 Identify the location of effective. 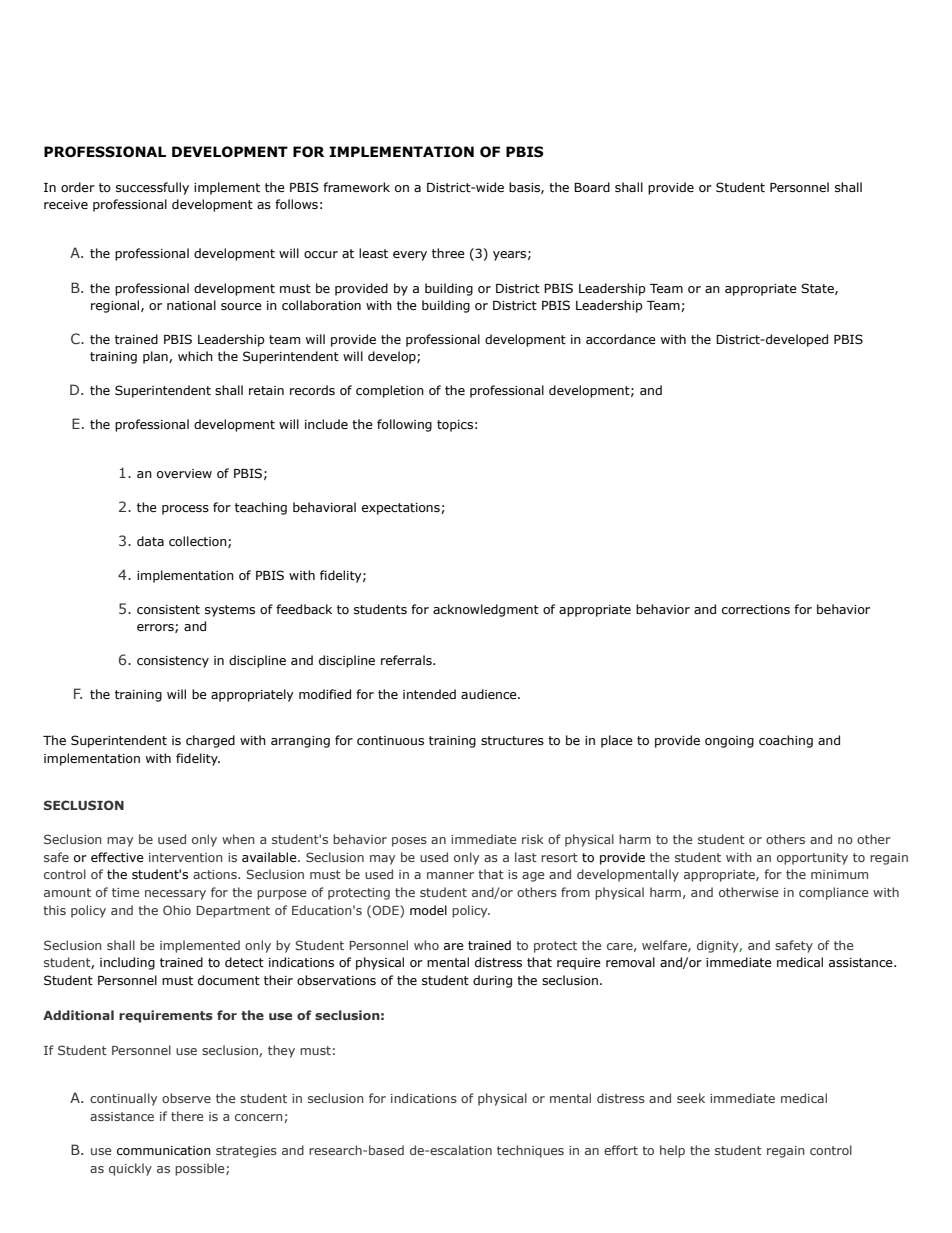
(117, 857).
